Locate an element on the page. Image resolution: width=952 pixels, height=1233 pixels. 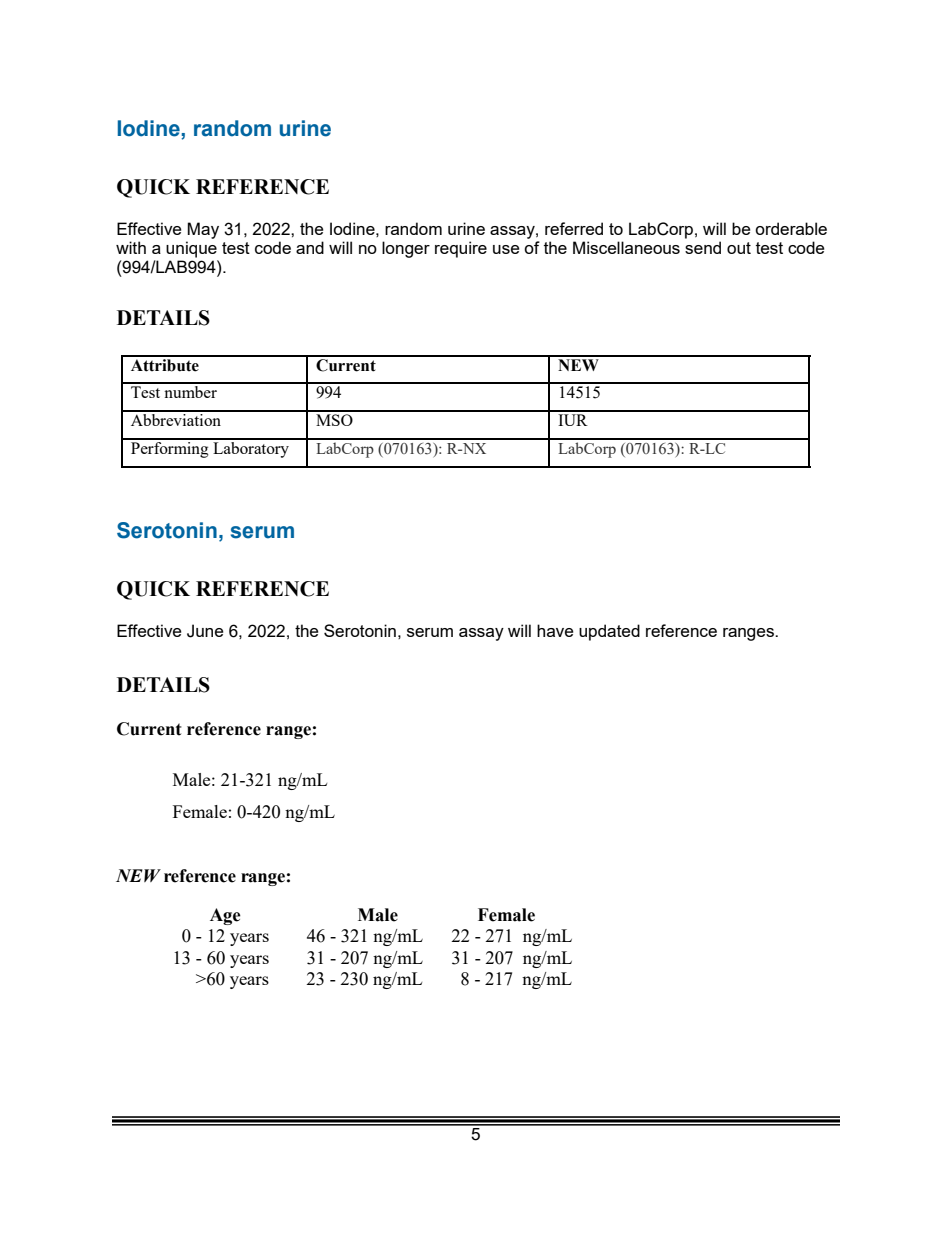
Age is located at coordinates (225, 916).
